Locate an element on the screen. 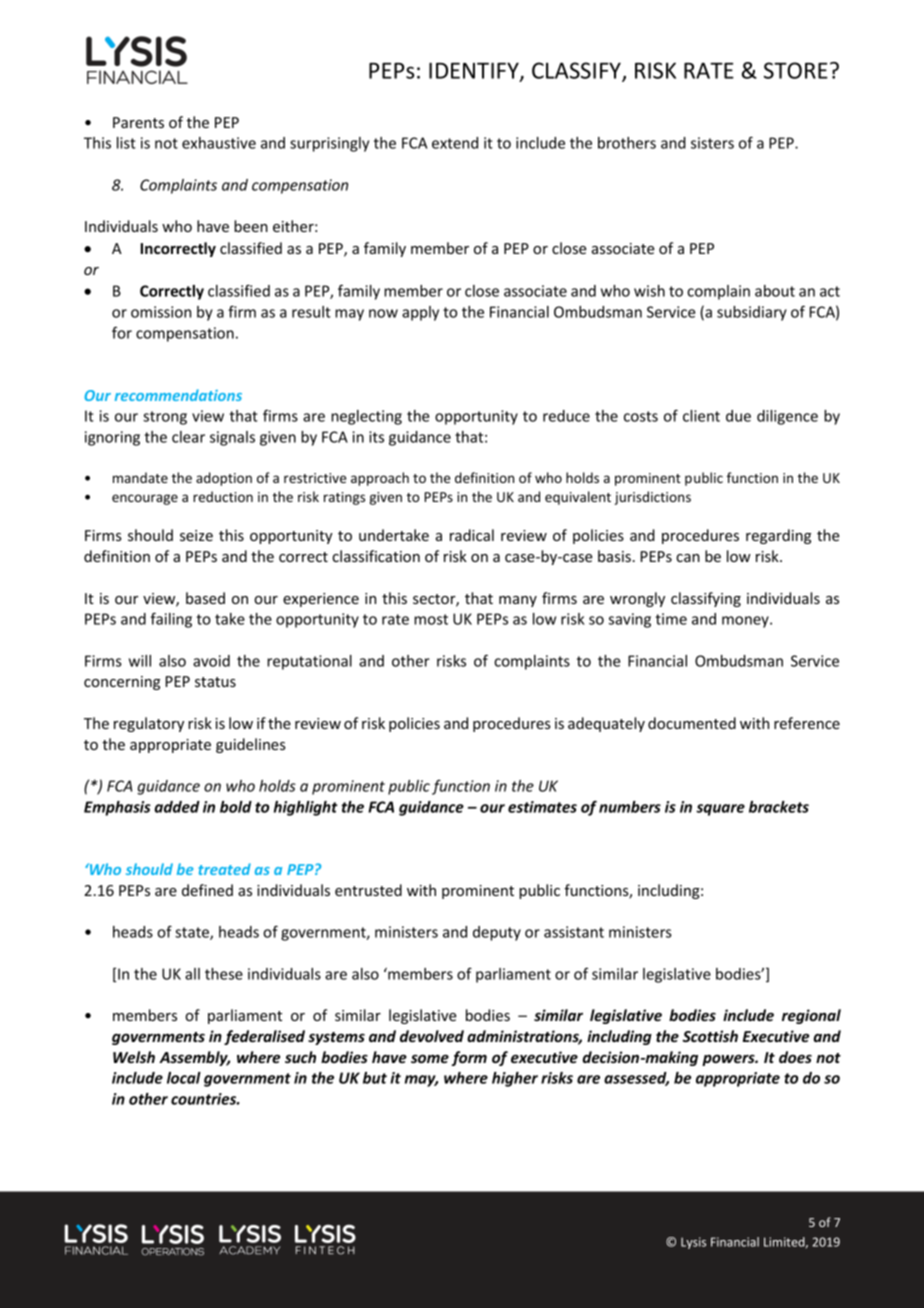 This screenshot has width=924, height=1308. Lysis is located at coordinates (693, 1243).
